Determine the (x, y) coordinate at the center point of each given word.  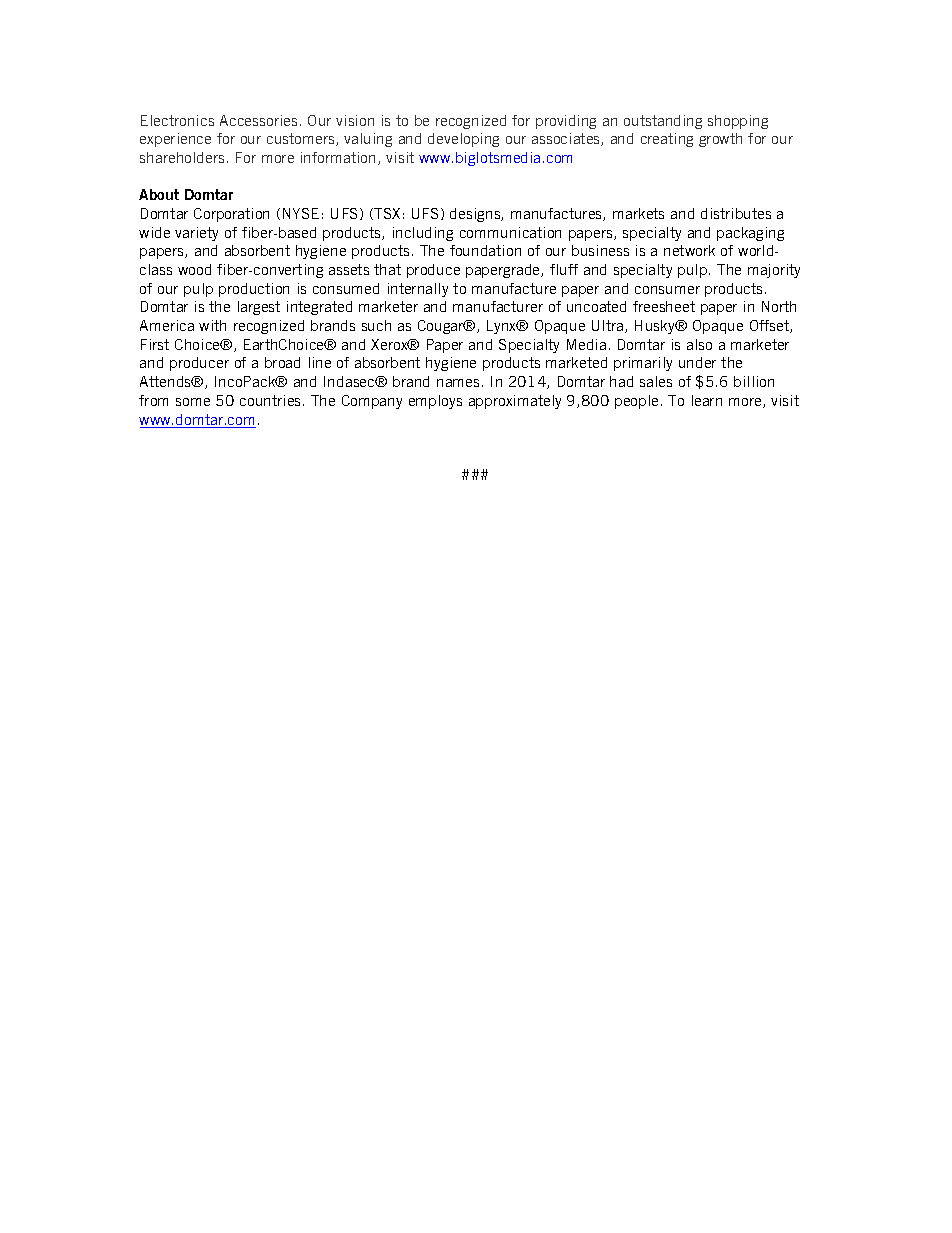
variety (196, 234)
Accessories (258, 120)
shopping (738, 122)
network (689, 250)
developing (463, 140)
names (458, 383)
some (193, 402)
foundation (485, 250)
